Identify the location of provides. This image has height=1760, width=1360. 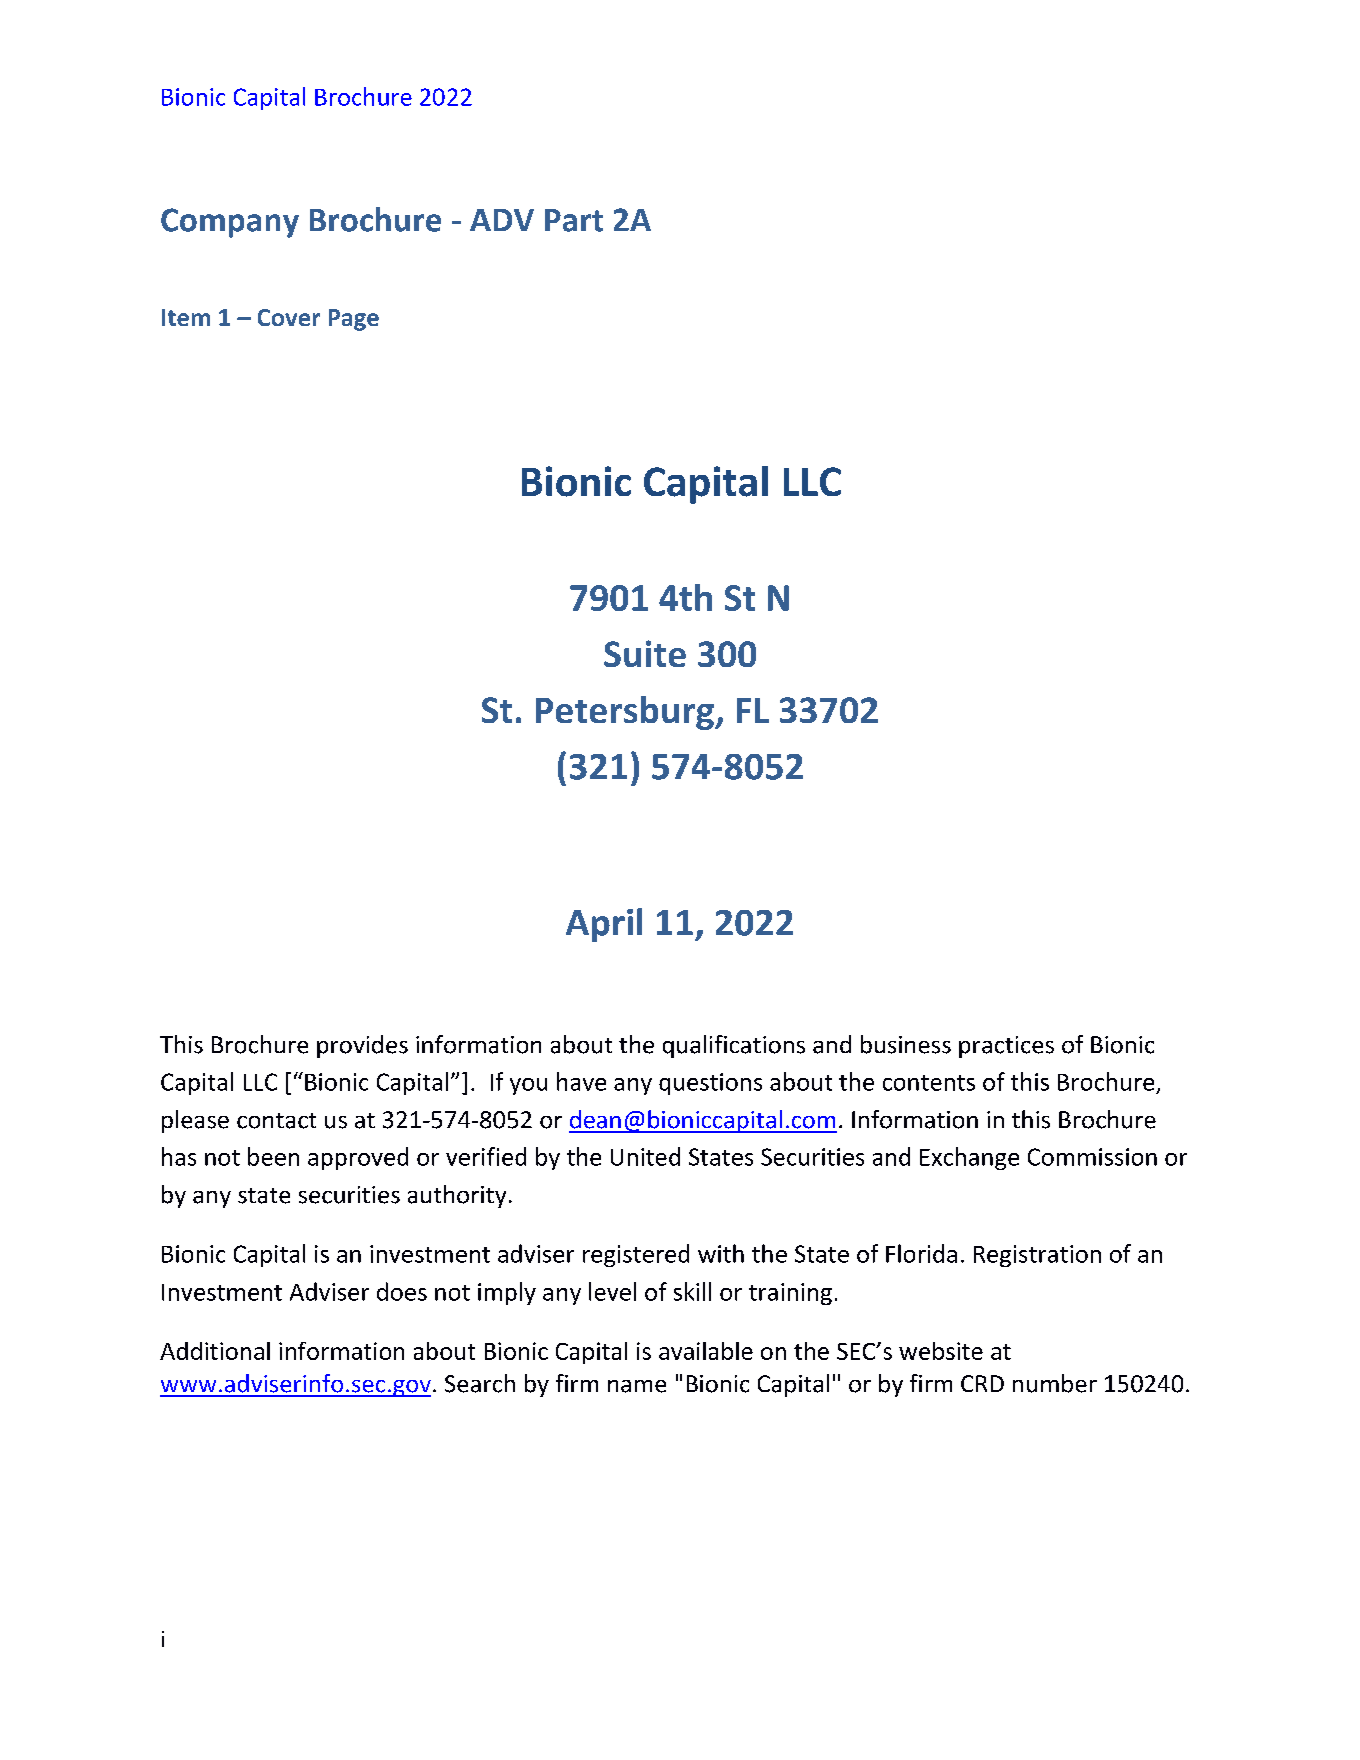
(362, 1046).
